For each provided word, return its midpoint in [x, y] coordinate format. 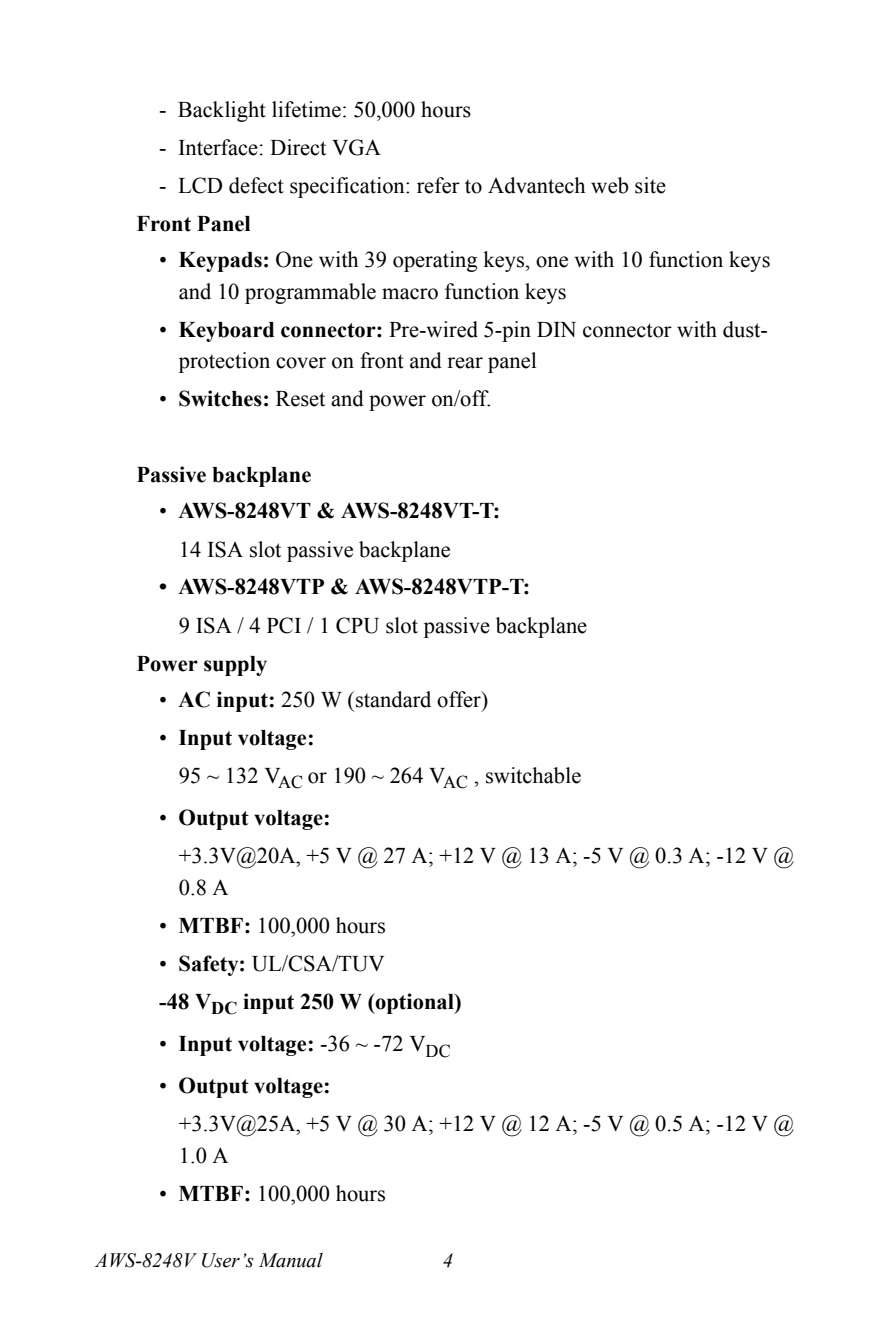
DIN [556, 329]
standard [393, 699]
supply [235, 666]
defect [256, 185]
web [610, 185]
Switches [220, 398]
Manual [291, 1260]
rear [465, 363]
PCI [284, 625]
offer [460, 699]
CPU [357, 625]
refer [438, 185]
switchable [533, 775]
